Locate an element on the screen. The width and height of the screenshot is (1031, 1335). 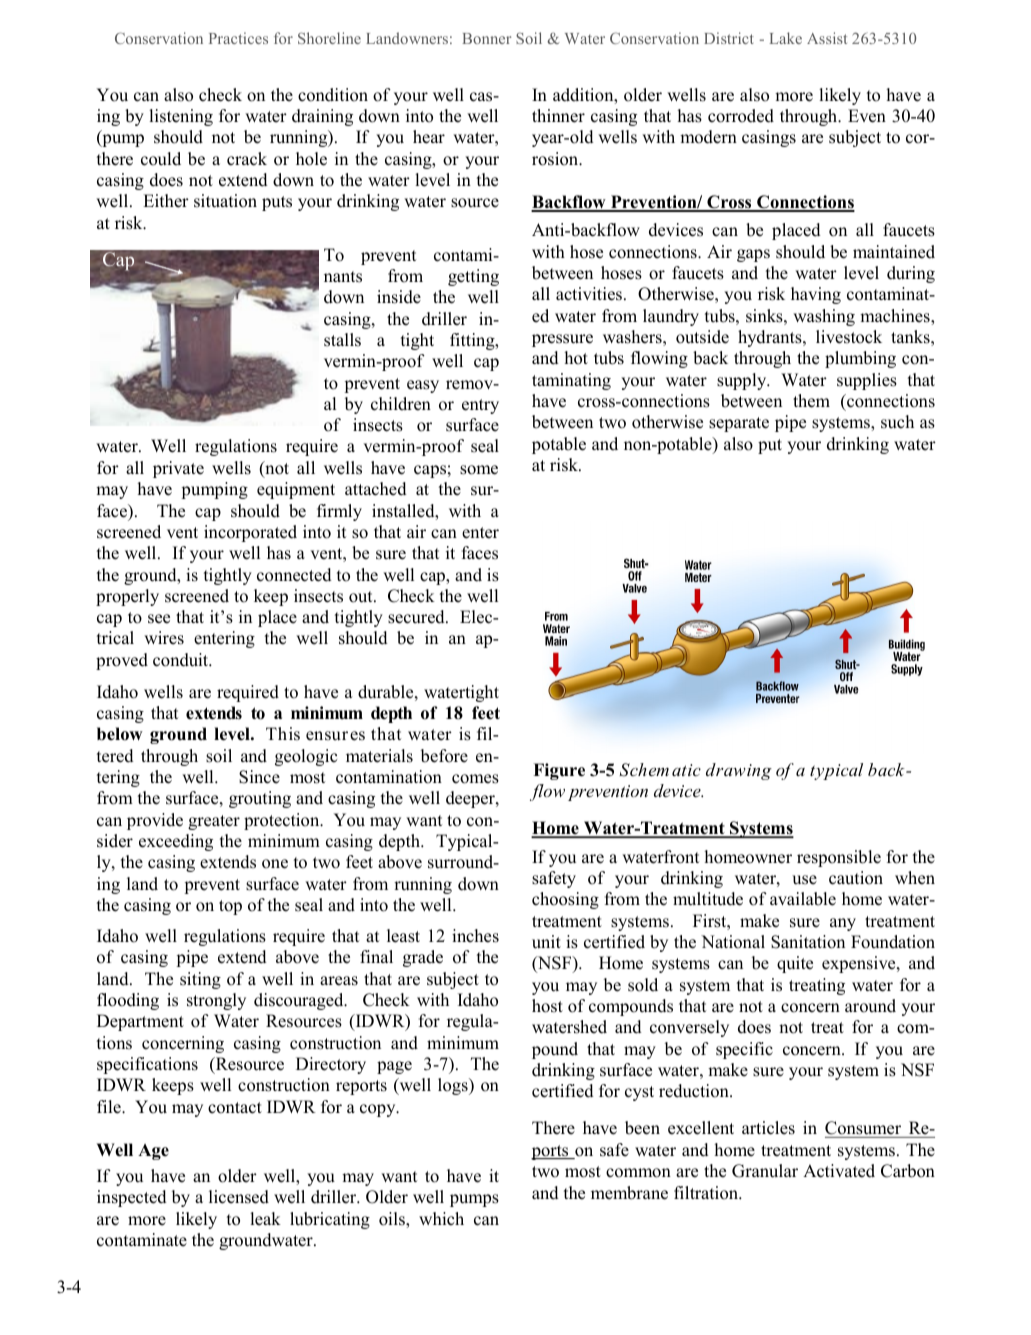
Assist is located at coordinates (827, 38).
